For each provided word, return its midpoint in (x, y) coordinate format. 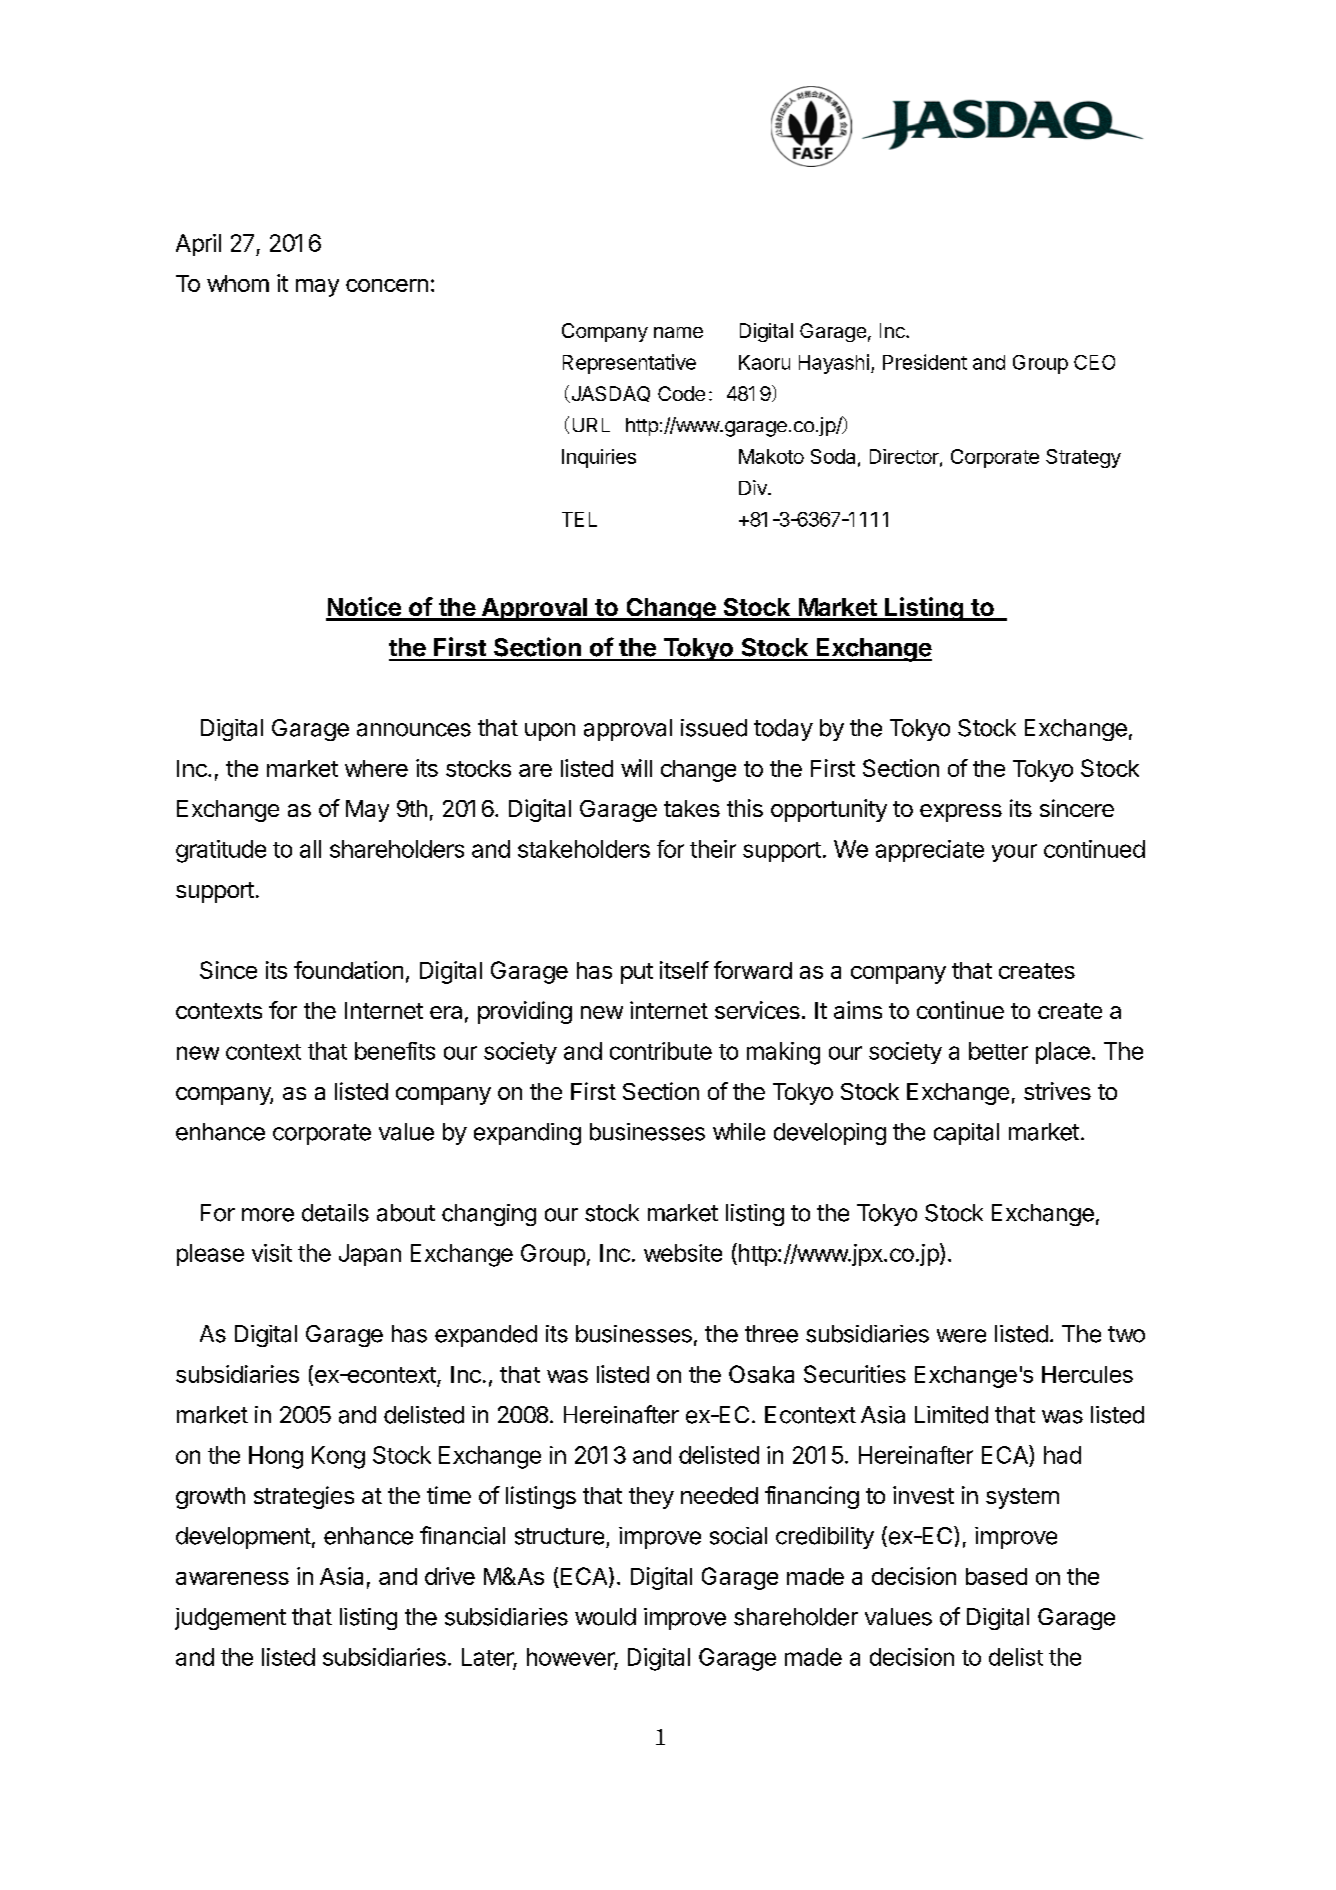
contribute (661, 1051)
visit (272, 1253)
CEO (1094, 362)
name (678, 332)
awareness (232, 1578)
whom (238, 283)
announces (414, 730)
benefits (395, 1051)
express (961, 813)
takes (692, 808)
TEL (579, 519)
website (683, 1253)
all (310, 849)
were (961, 1336)
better (998, 1051)
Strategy (1083, 458)
